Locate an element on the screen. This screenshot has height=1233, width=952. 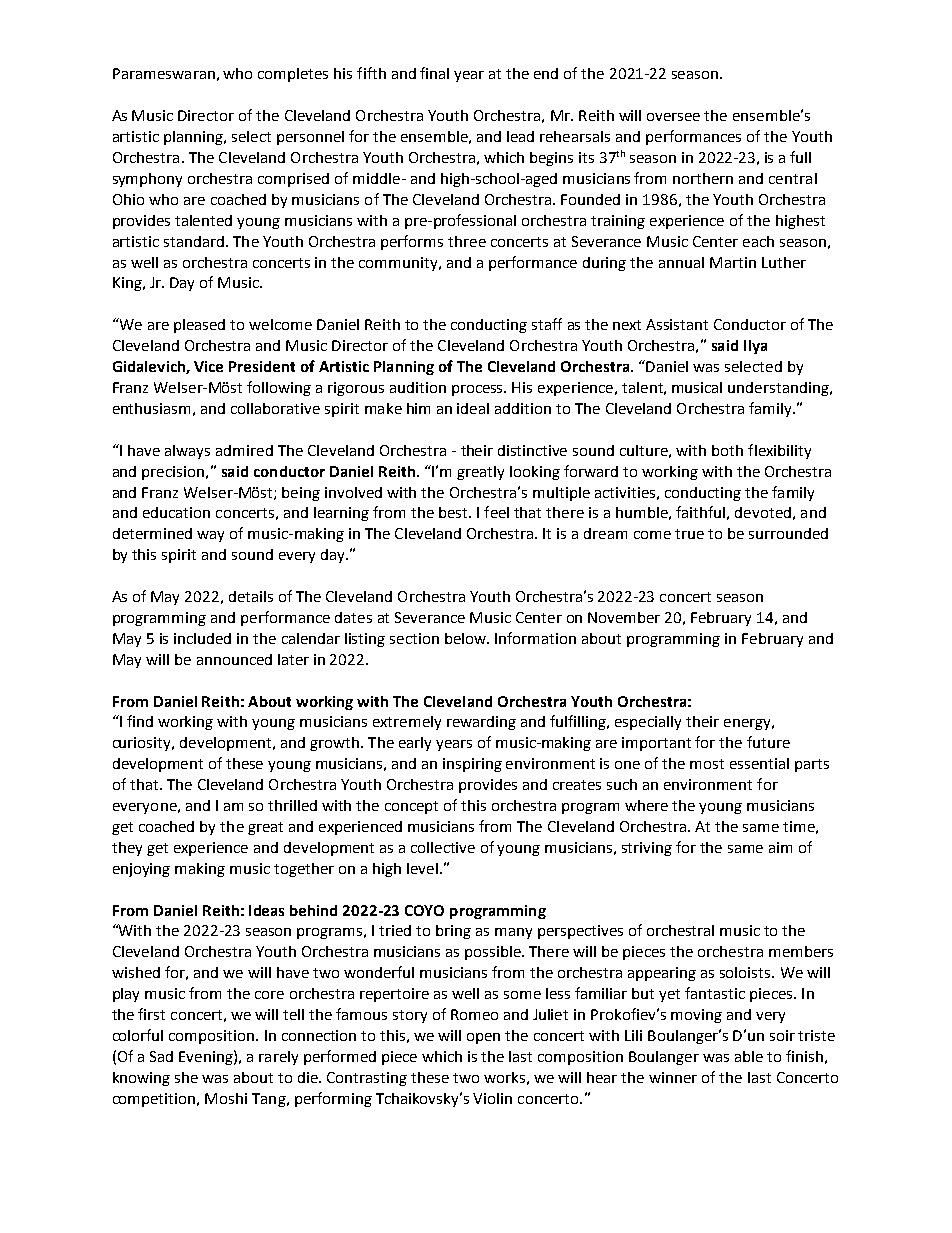
oversee is located at coordinates (673, 117).
